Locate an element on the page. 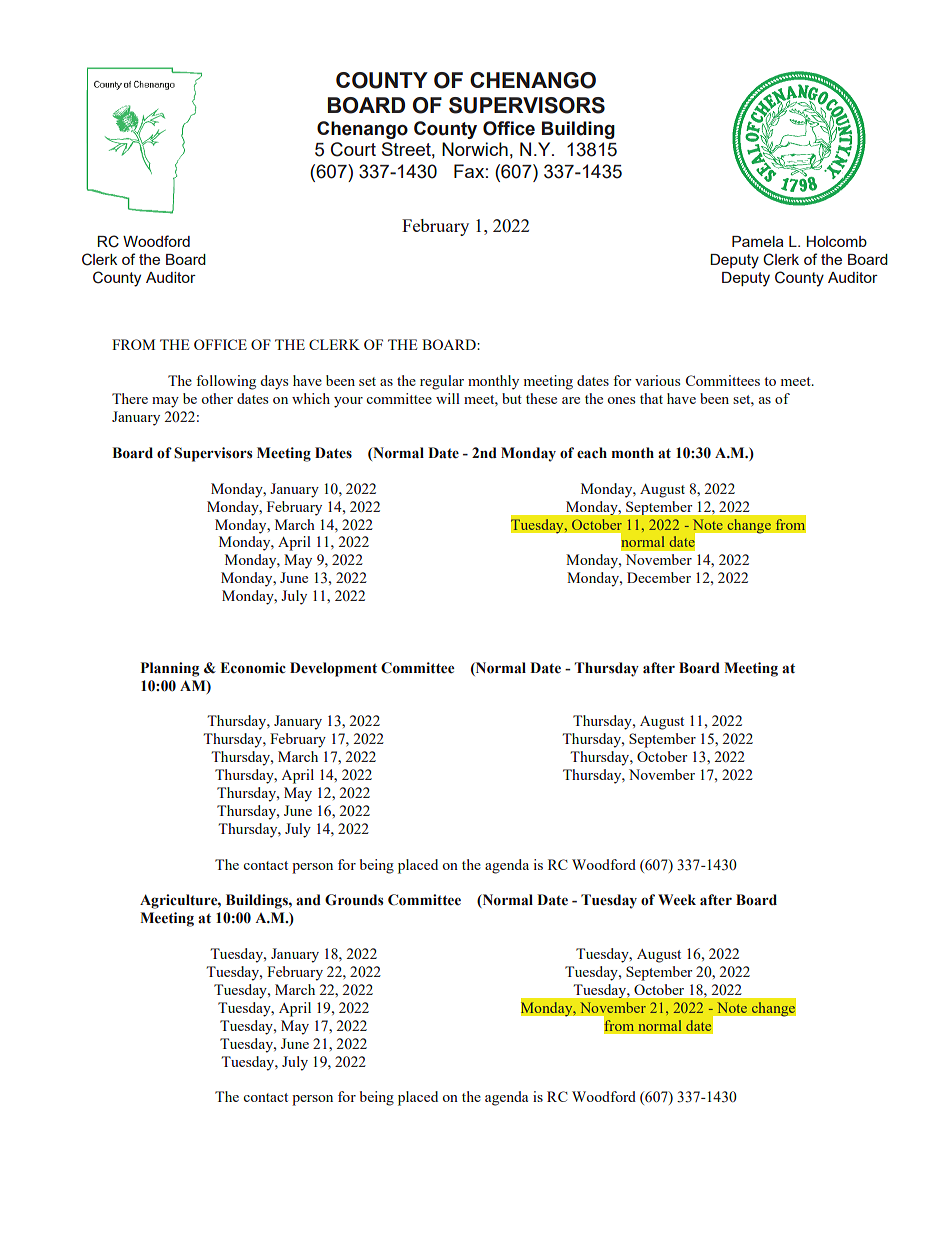  Week is located at coordinates (677, 899).
